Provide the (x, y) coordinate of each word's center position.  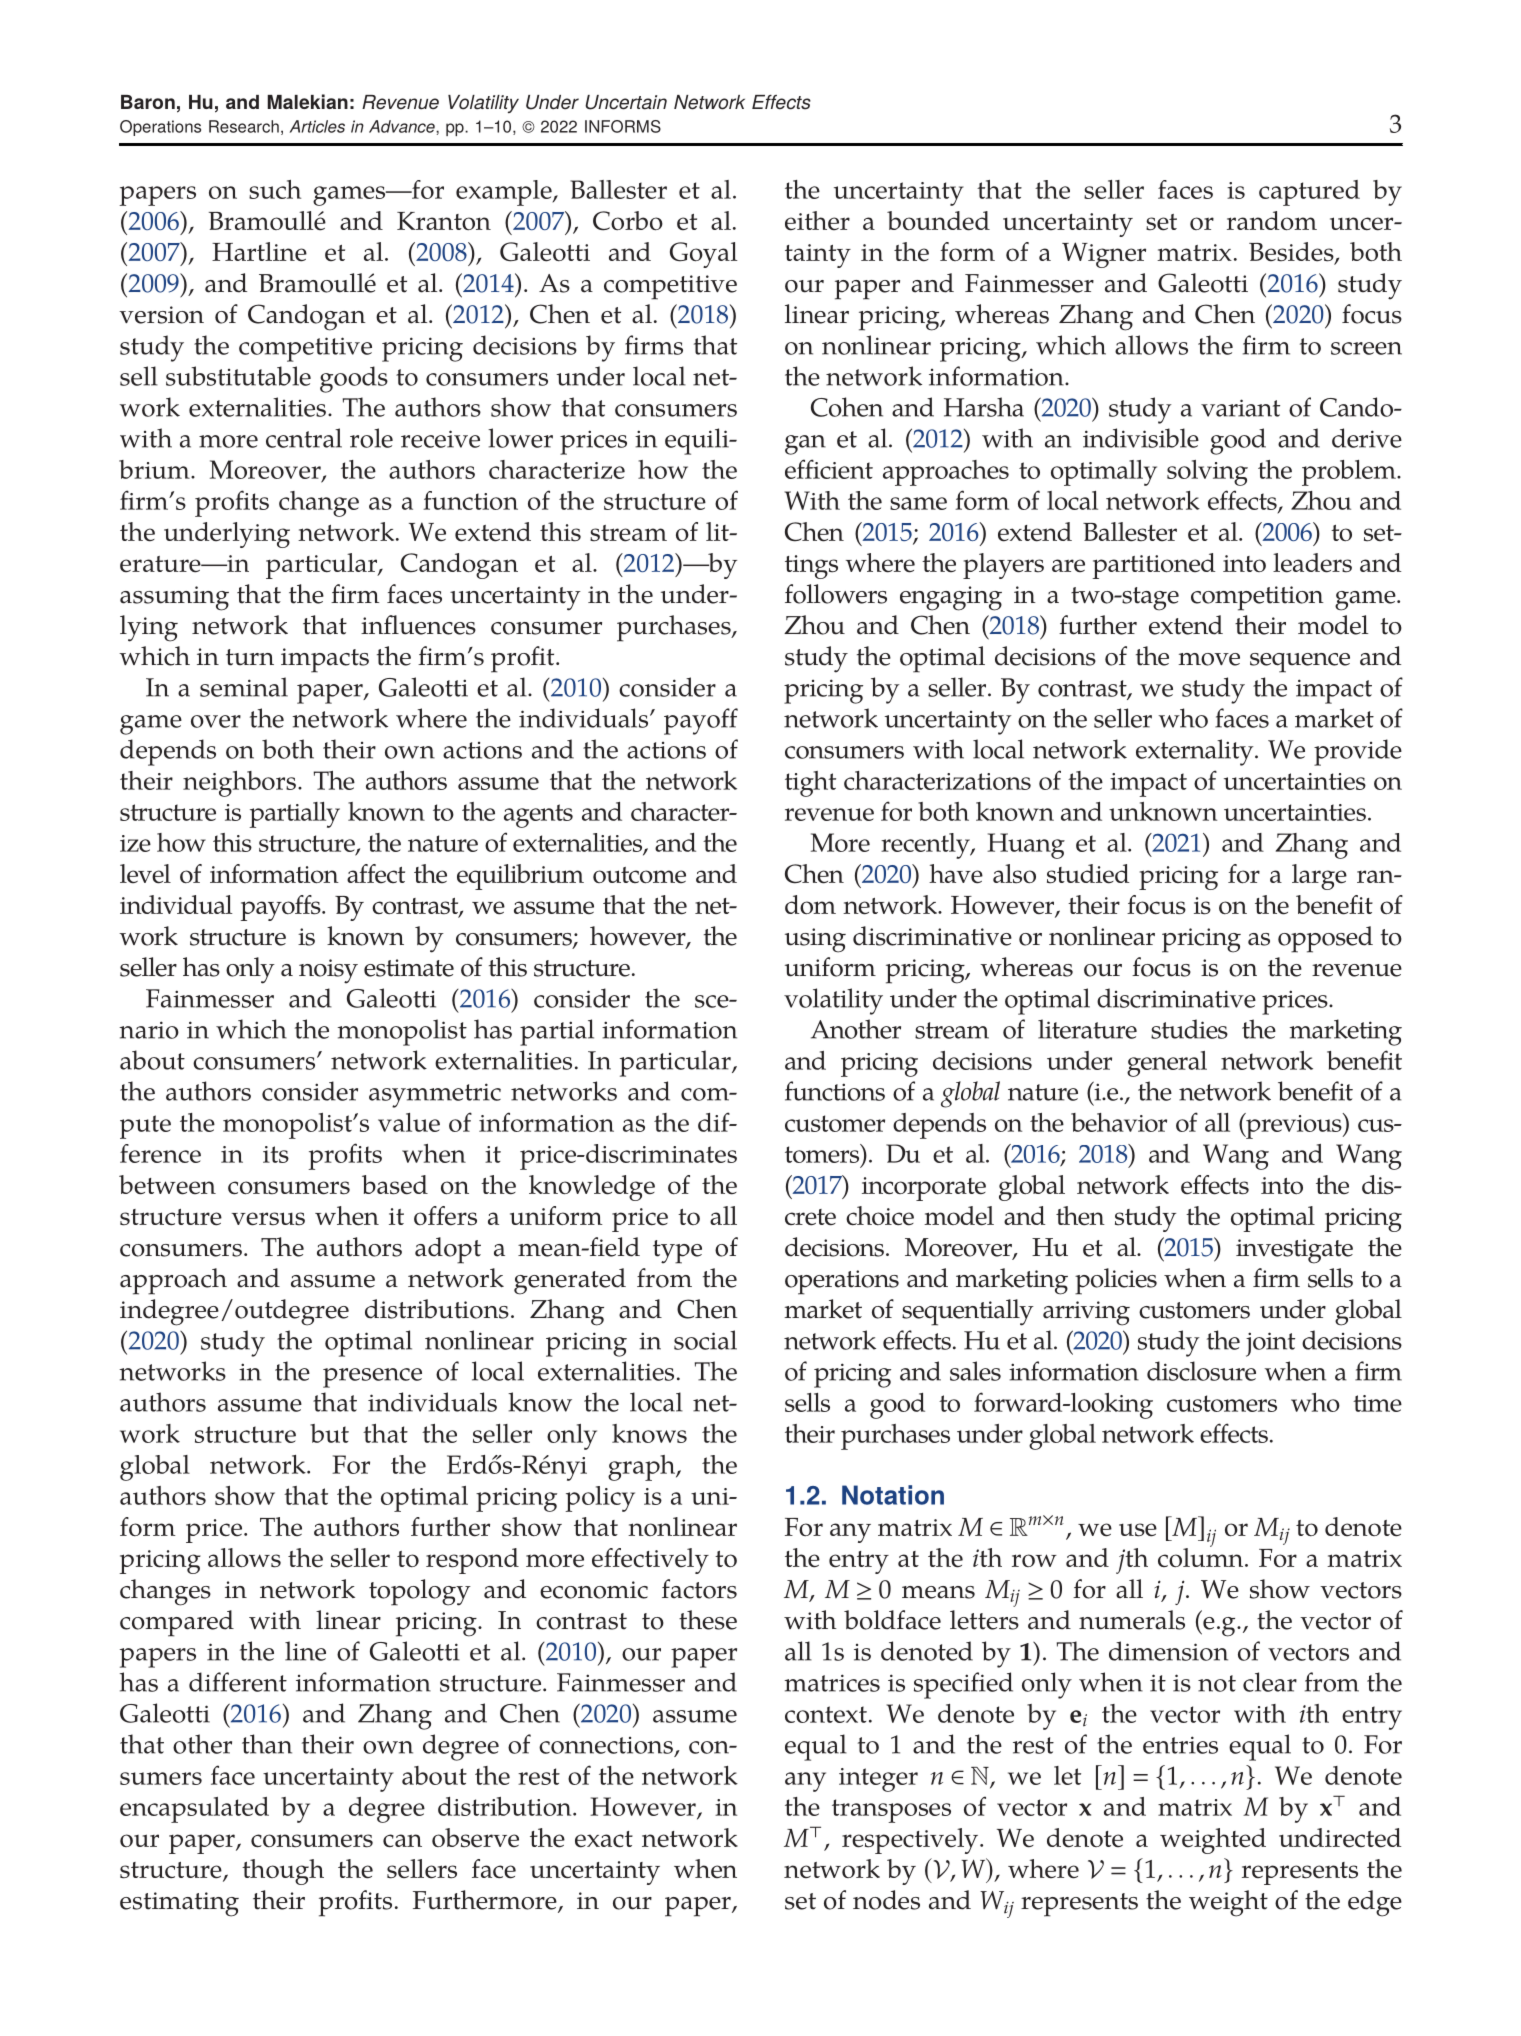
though (283, 1872)
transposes (891, 1811)
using (815, 940)
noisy (328, 971)
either (817, 221)
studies (1189, 1029)
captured (1309, 193)
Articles (317, 126)
